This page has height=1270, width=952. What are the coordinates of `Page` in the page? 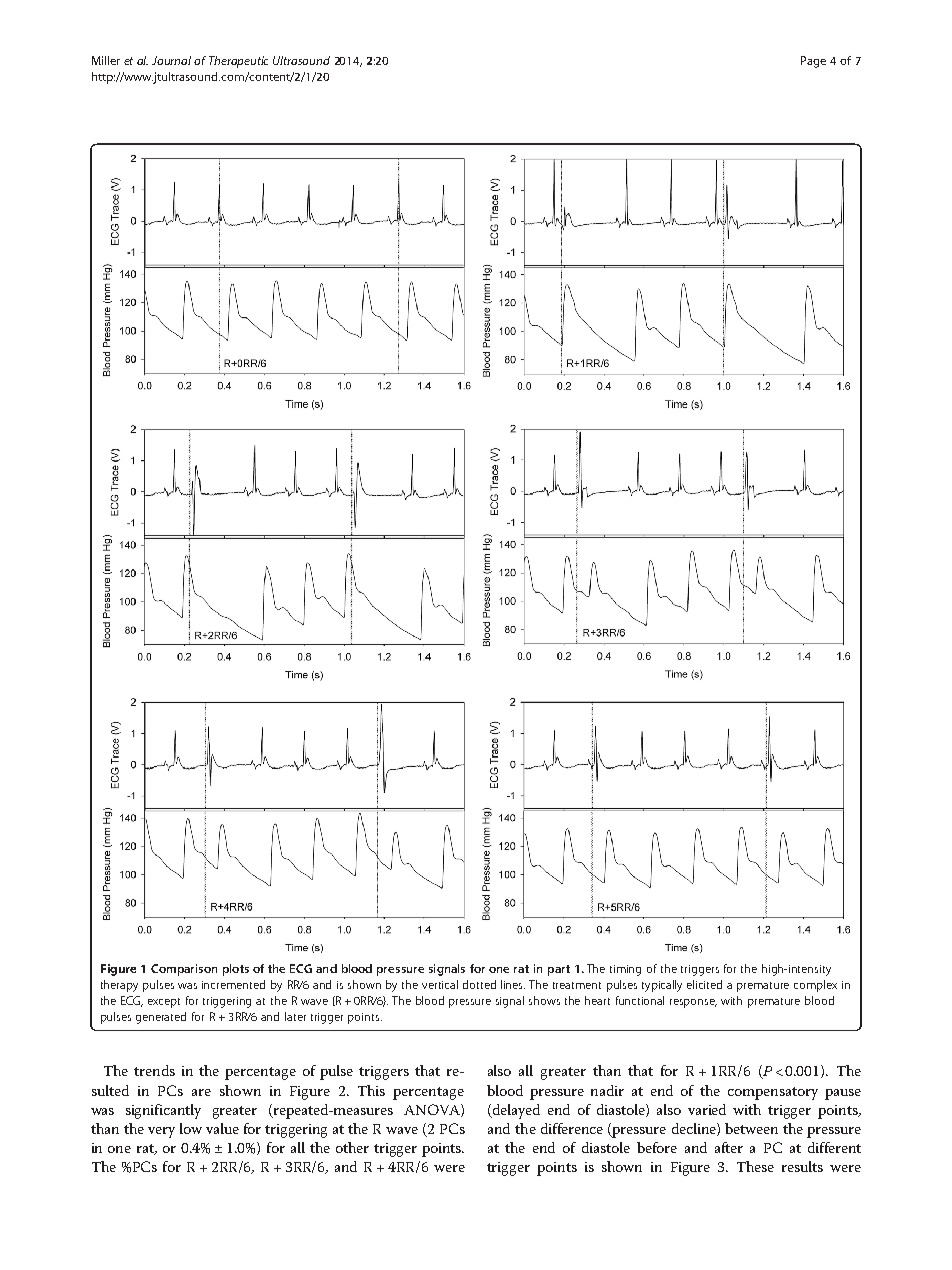 It's located at (813, 62).
